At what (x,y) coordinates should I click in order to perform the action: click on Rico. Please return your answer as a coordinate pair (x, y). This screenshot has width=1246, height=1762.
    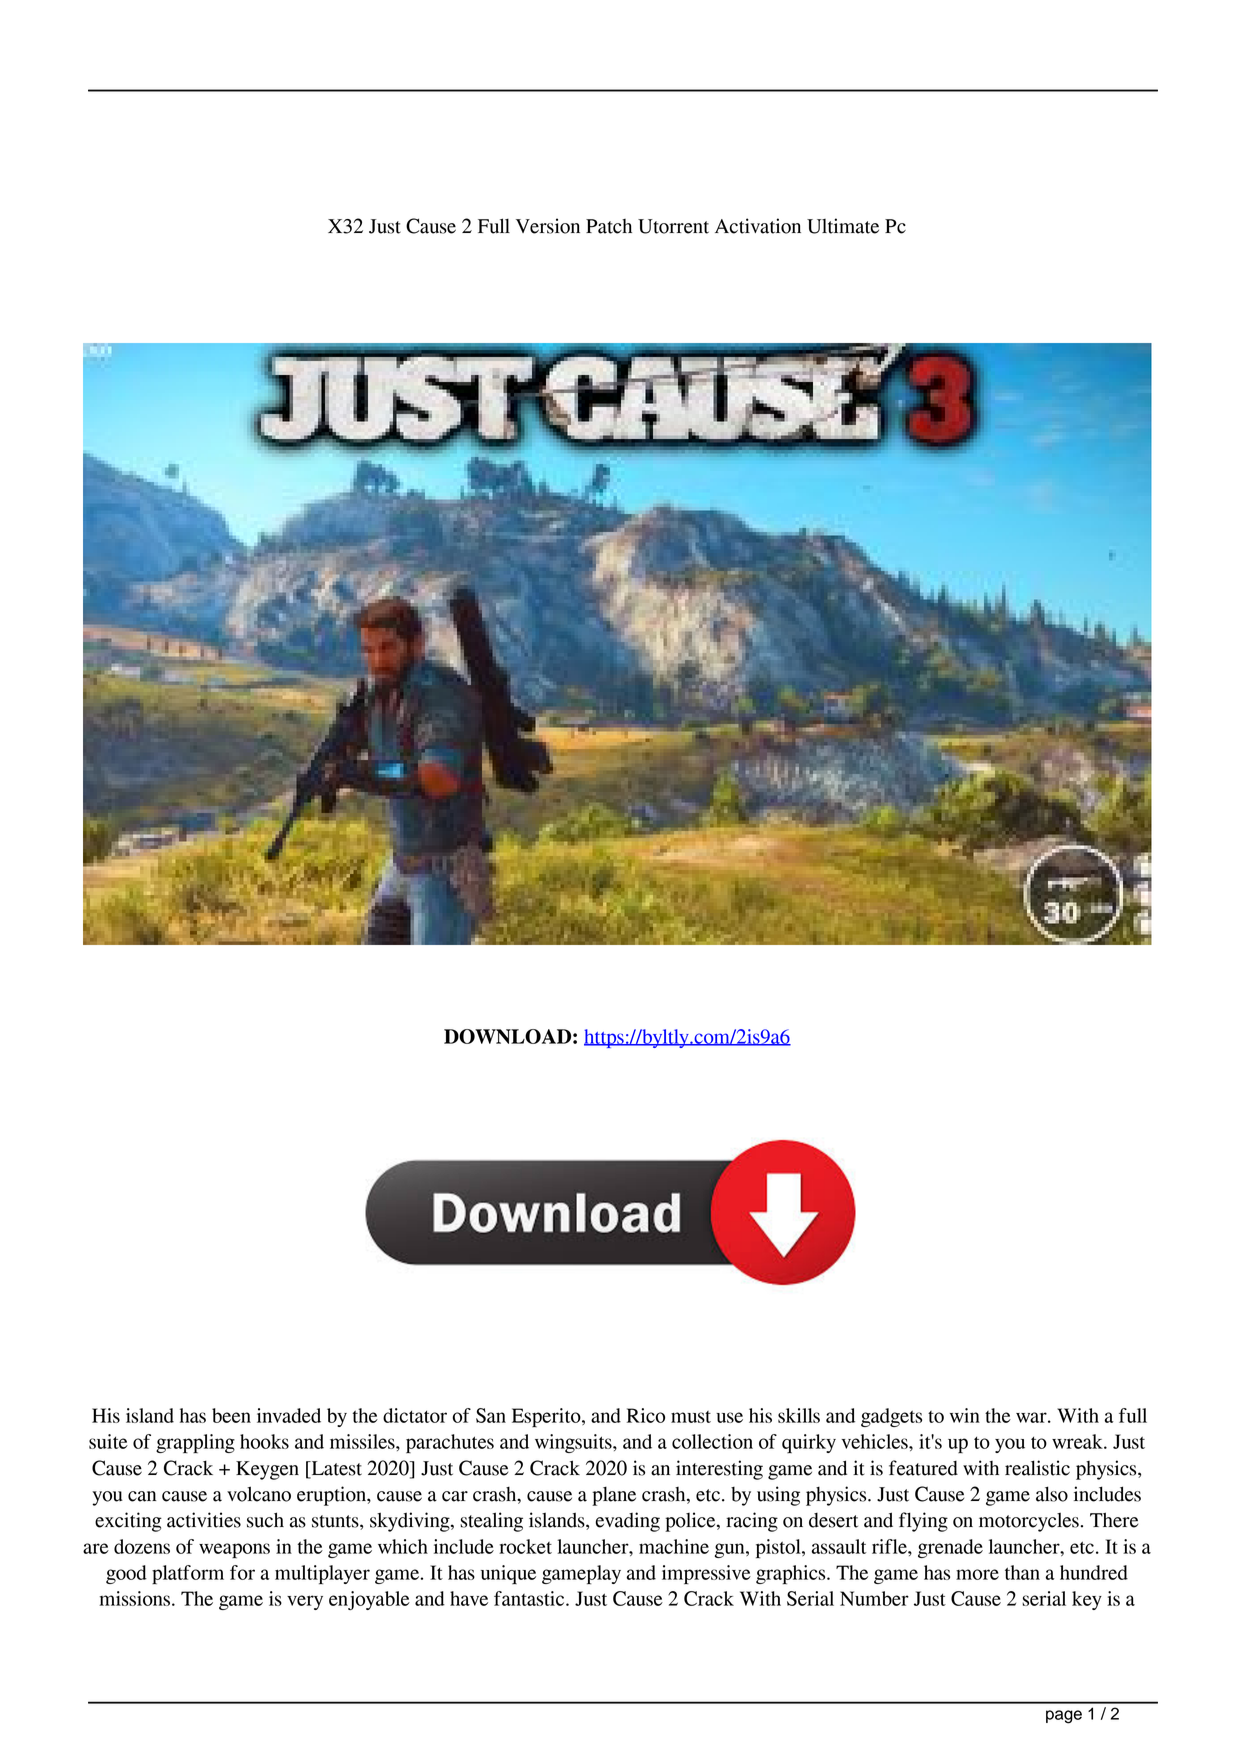
    Looking at the image, I should click on (646, 1415).
